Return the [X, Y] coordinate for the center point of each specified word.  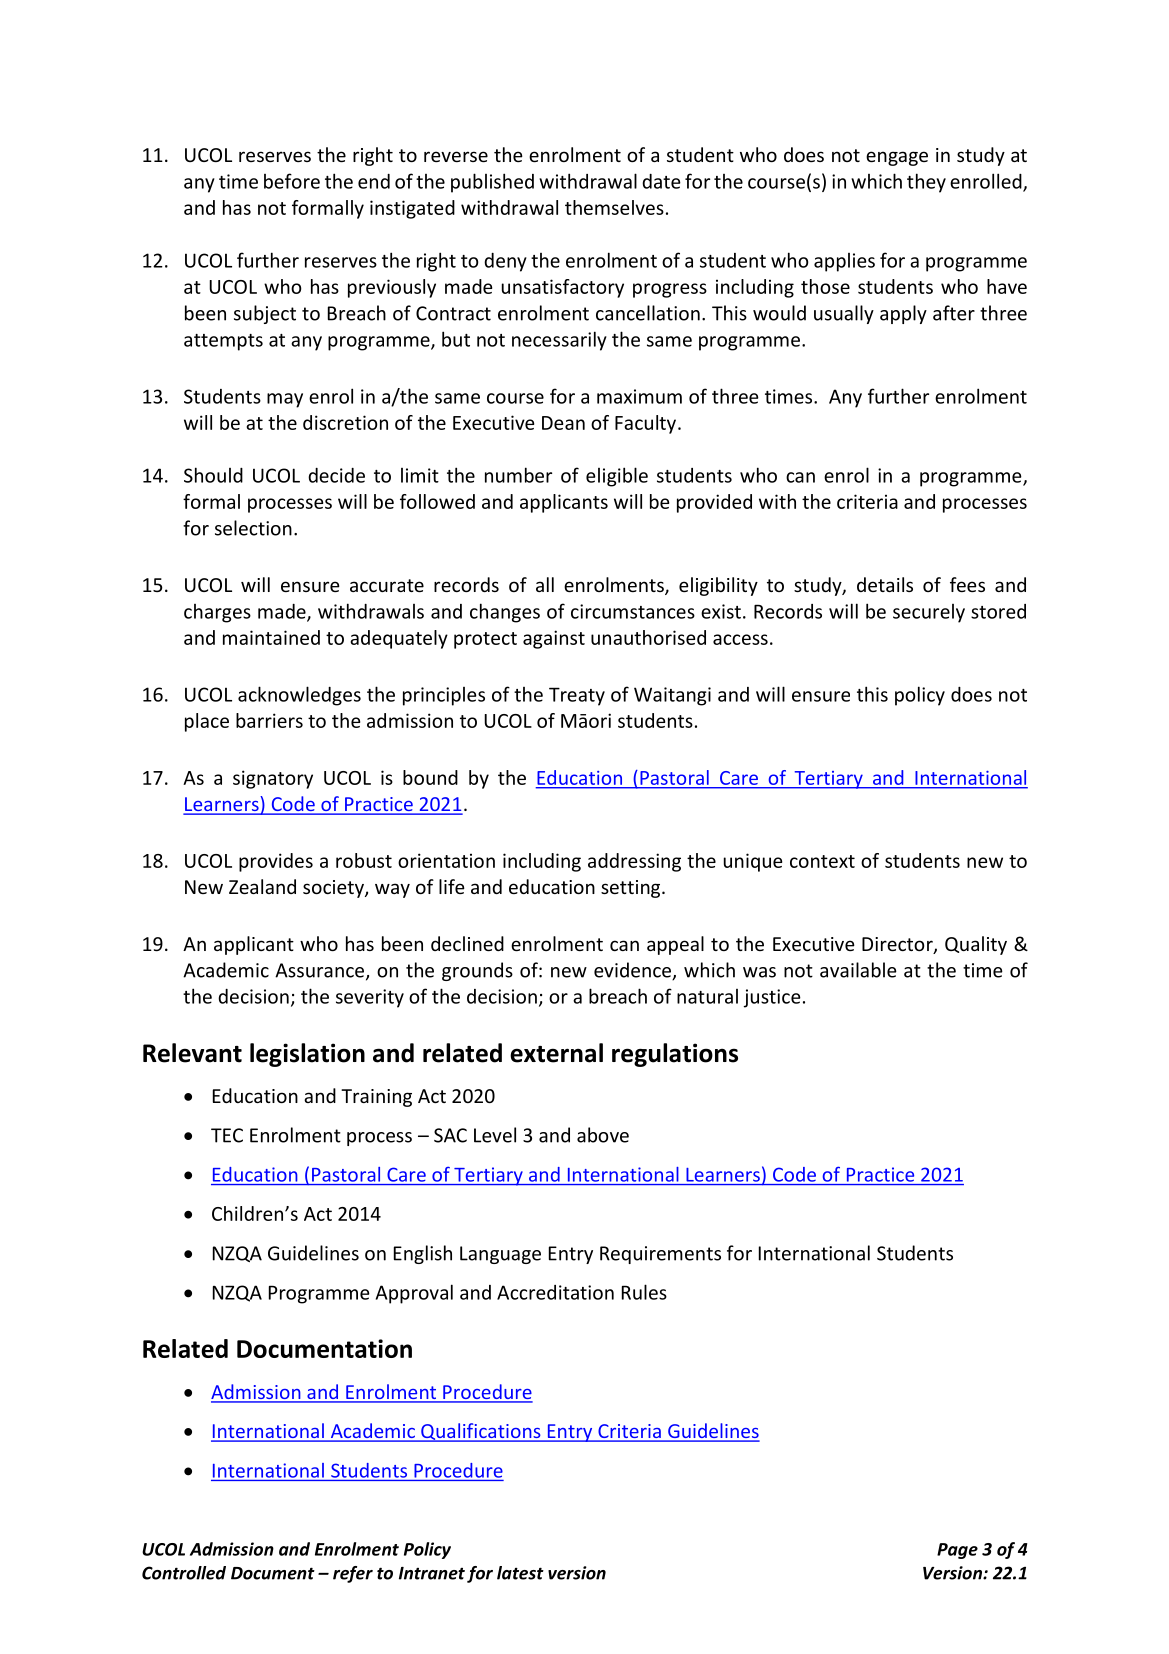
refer [353, 1574]
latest [520, 1573]
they [926, 183]
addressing [634, 862]
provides [276, 862]
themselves [614, 207]
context [822, 861]
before [292, 181]
